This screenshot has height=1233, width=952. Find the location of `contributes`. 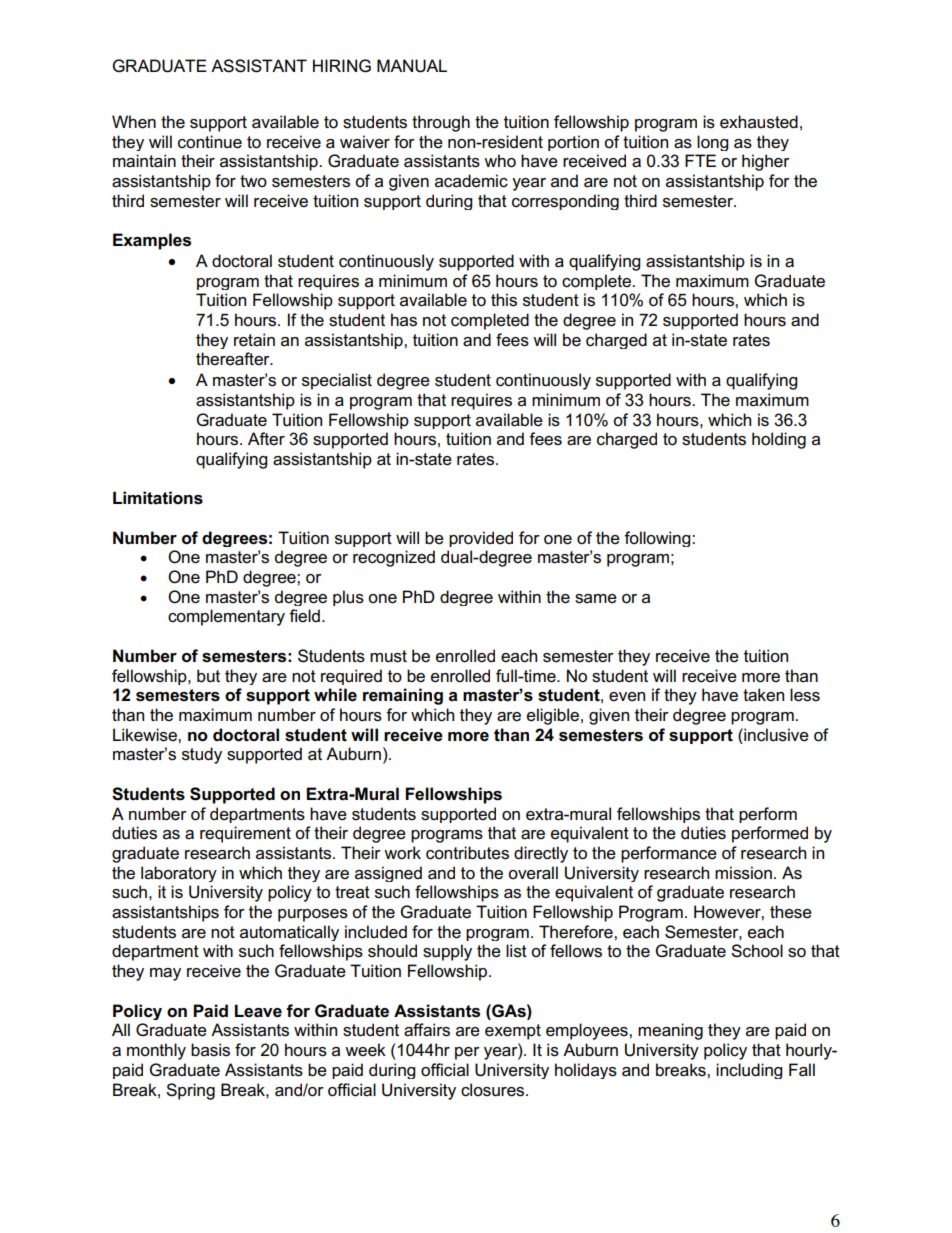

contributes is located at coordinates (467, 853).
